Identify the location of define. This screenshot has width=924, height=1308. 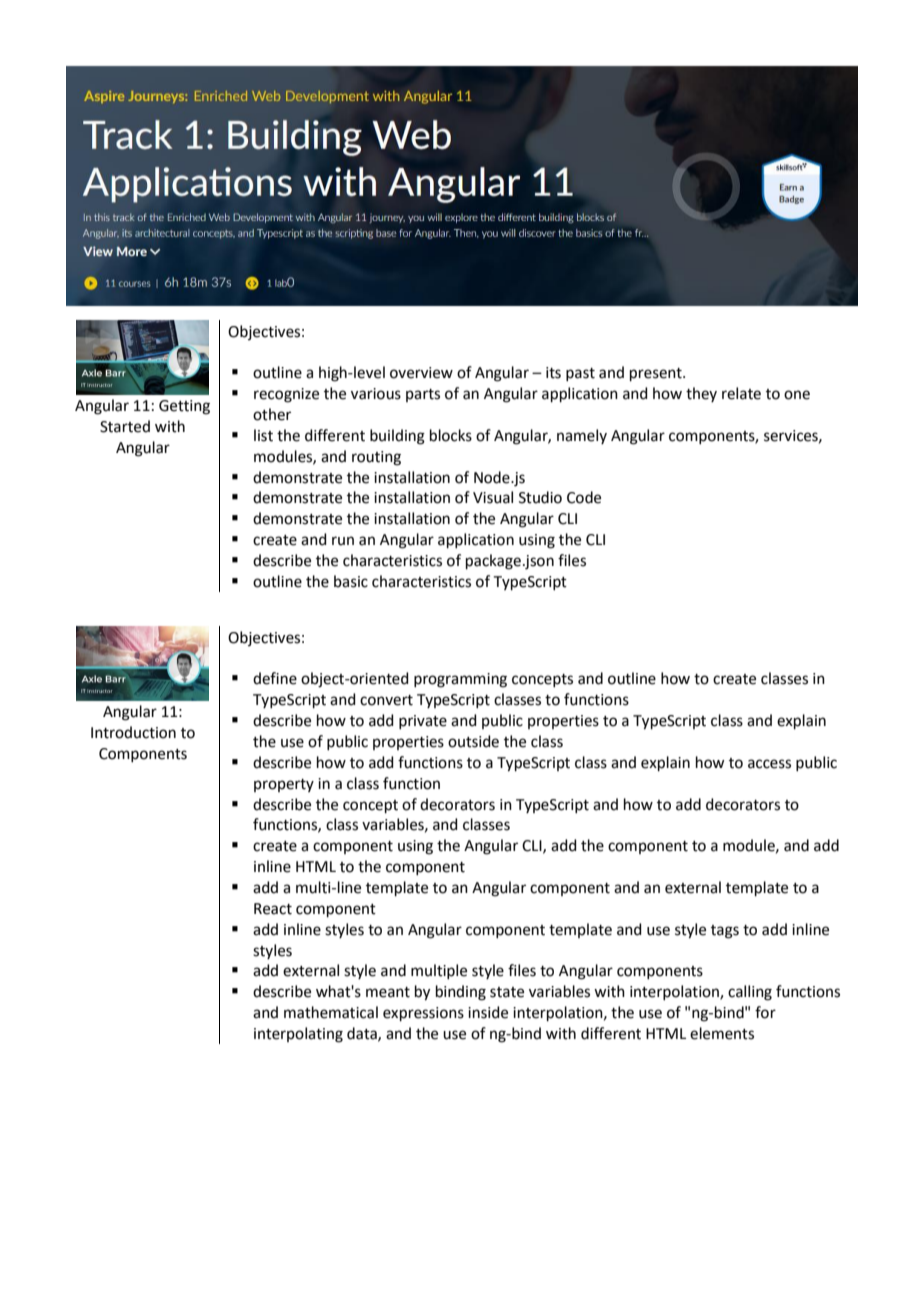
(275, 678).
